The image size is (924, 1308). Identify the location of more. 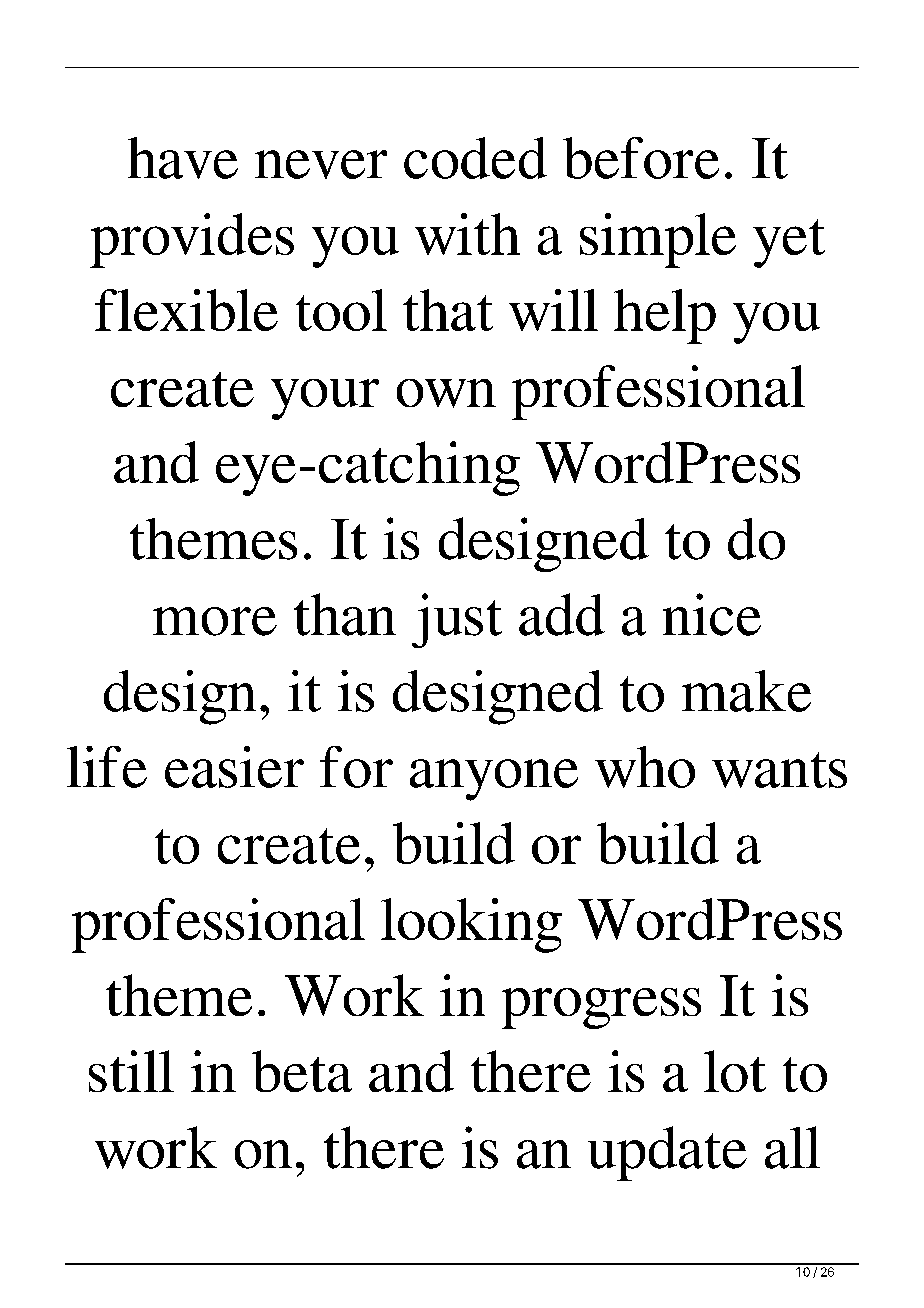
(215, 621).
